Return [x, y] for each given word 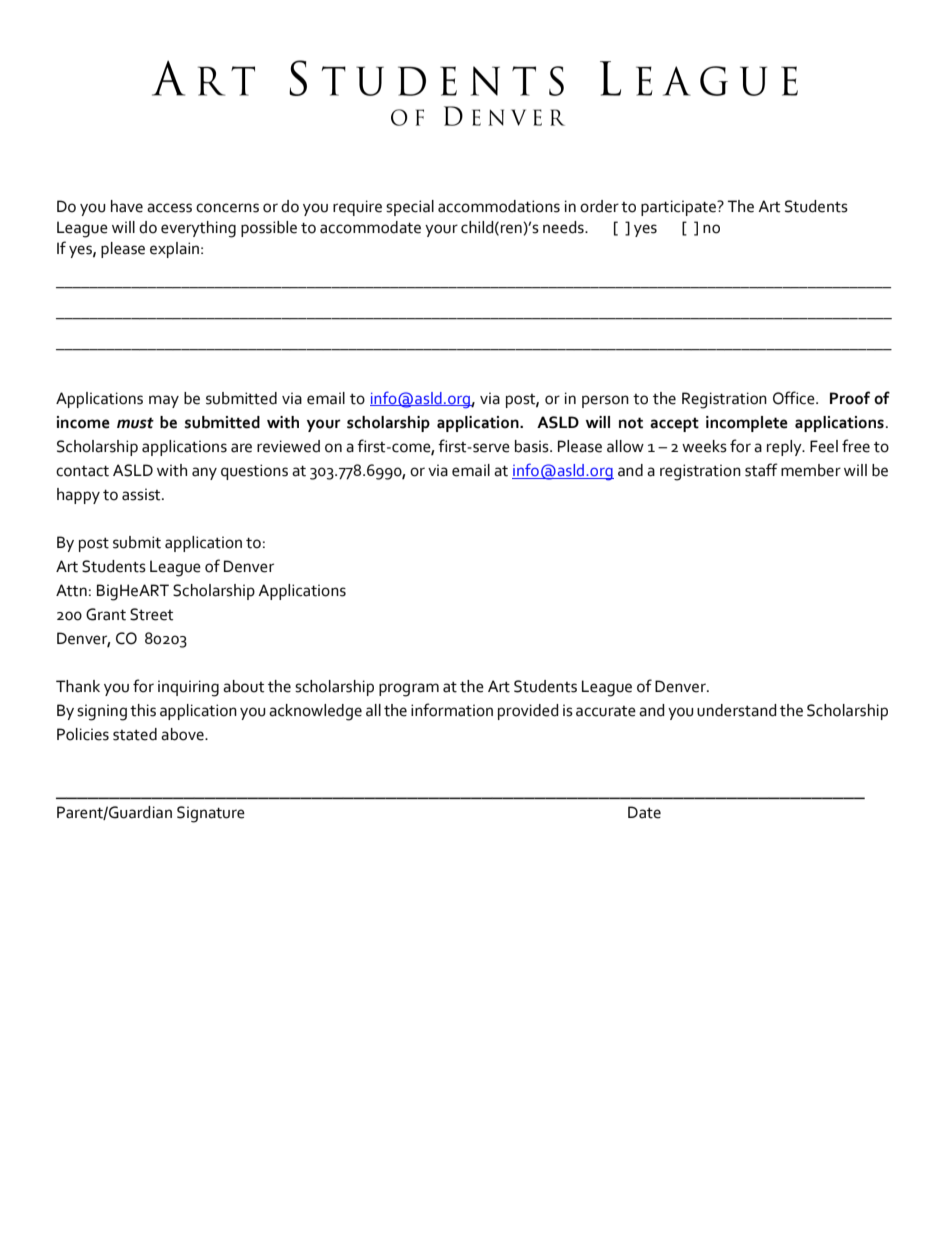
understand [737, 710]
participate [680, 208]
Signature [211, 814]
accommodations [499, 206]
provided [528, 712]
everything [198, 229]
